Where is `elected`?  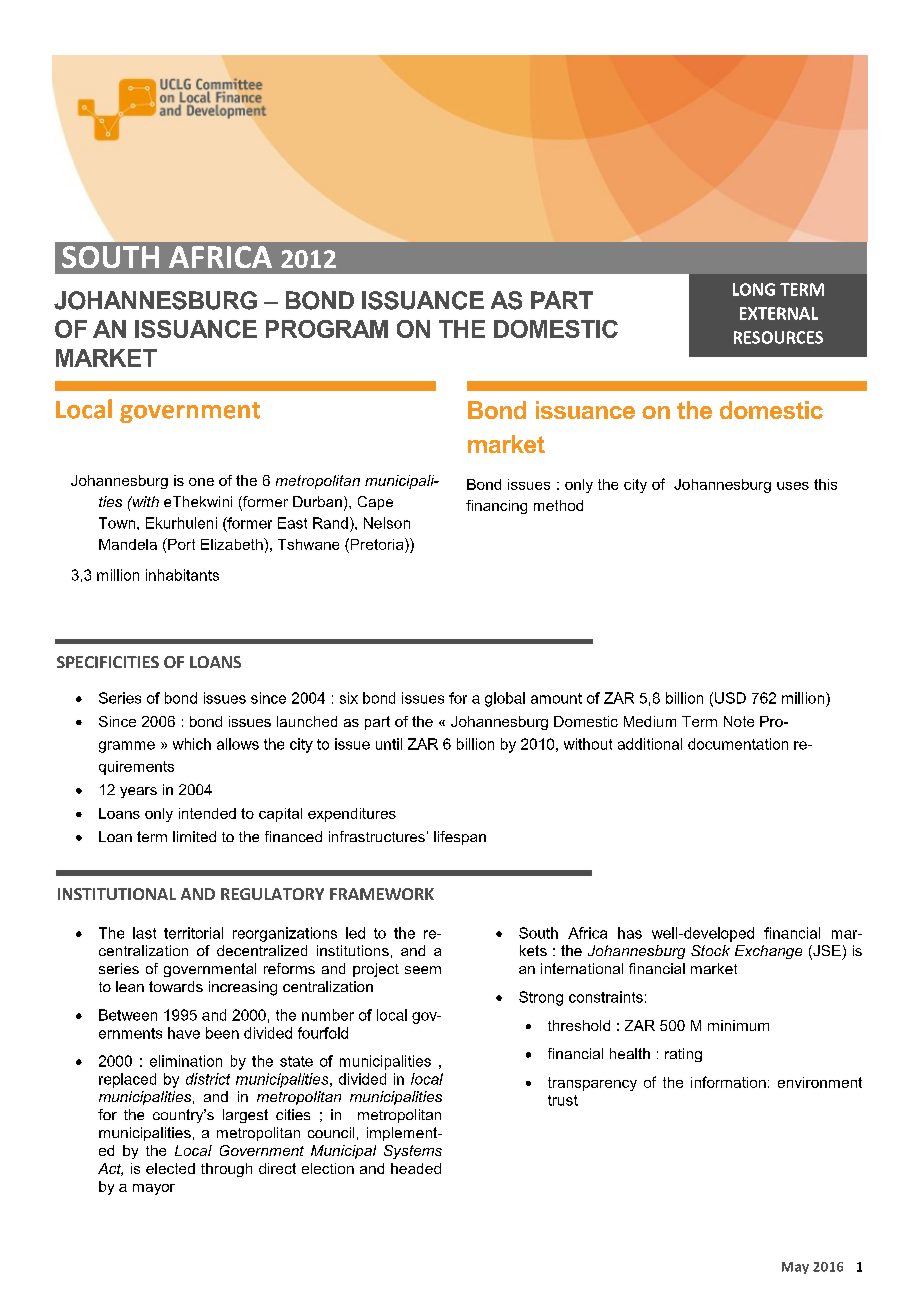 elected is located at coordinates (170, 1168).
